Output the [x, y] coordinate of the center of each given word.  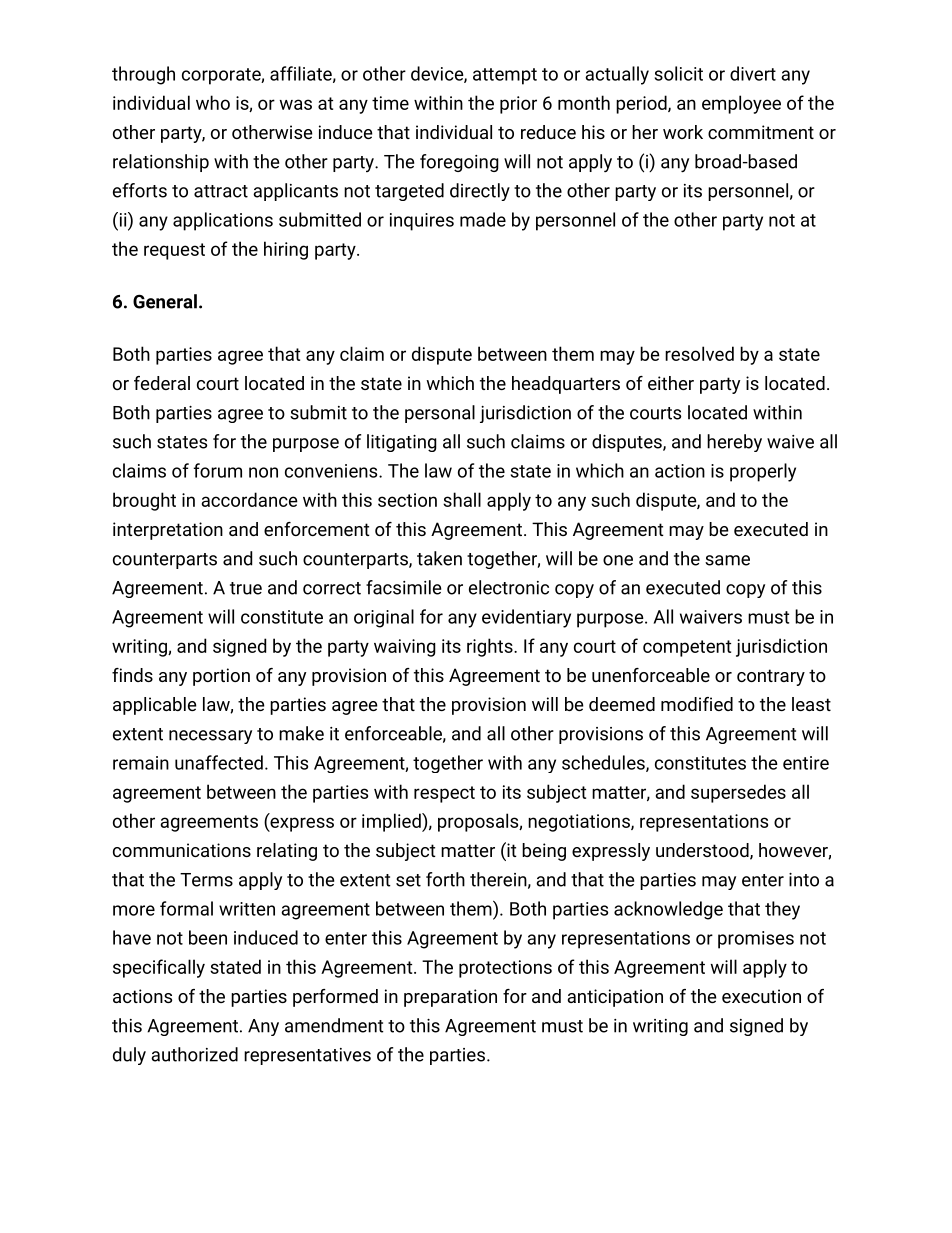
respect [444, 794]
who [213, 102]
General [165, 301]
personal [440, 414]
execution [761, 996]
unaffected [219, 762]
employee [741, 104]
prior [518, 105]
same [727, 560]
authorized [194, 1054]
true [246, 588]
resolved [699, 353]
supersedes [738, 793]
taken [439, 558]
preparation [450, 998]
